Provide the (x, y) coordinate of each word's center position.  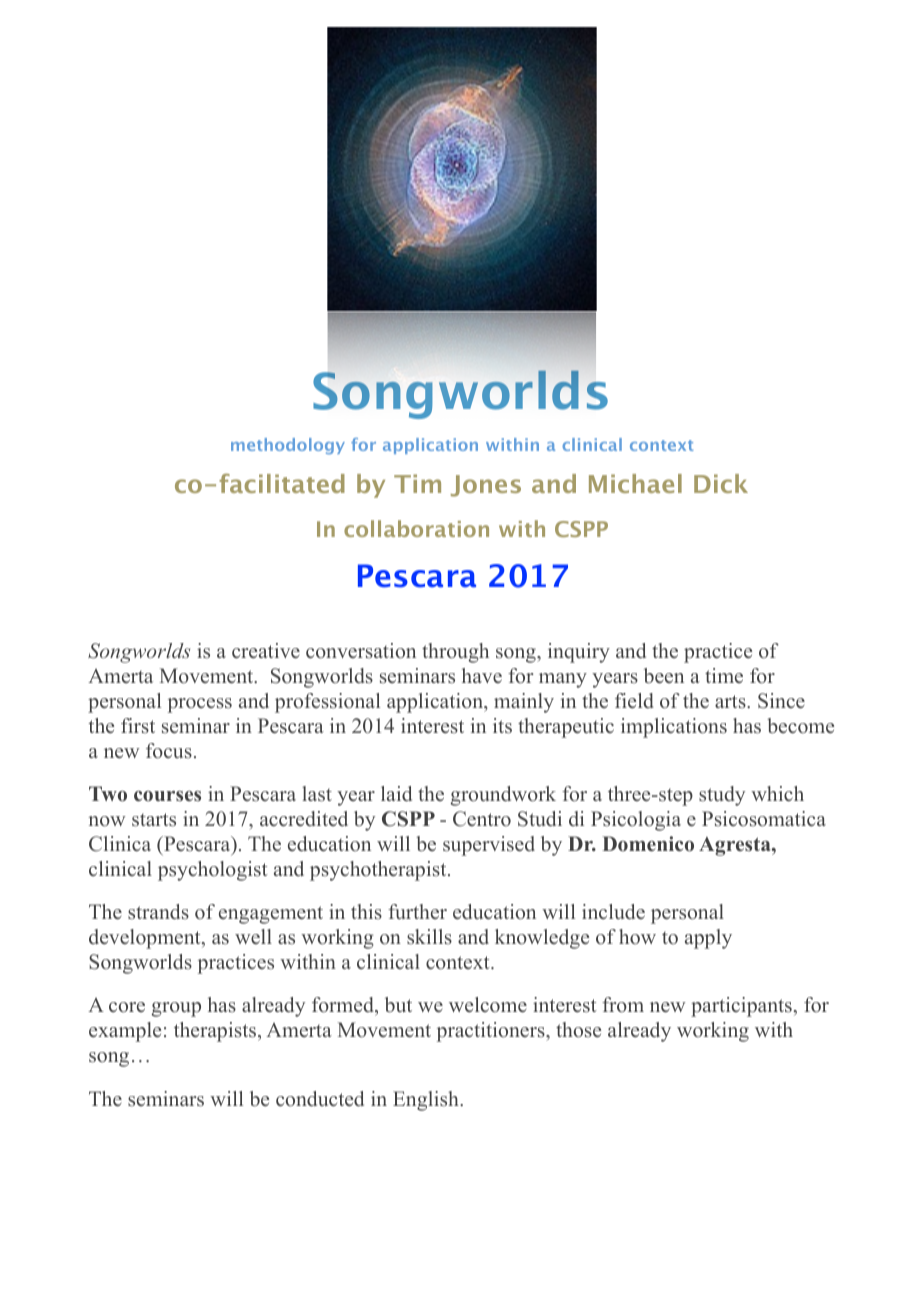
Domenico (648, 844)
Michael (635, 483)
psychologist (213, 871)
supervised (489, 846)
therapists (216, 1032)
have (482, 676)
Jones (486, 486)
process (200, 705)
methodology (288, 446)
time (724, 675)
